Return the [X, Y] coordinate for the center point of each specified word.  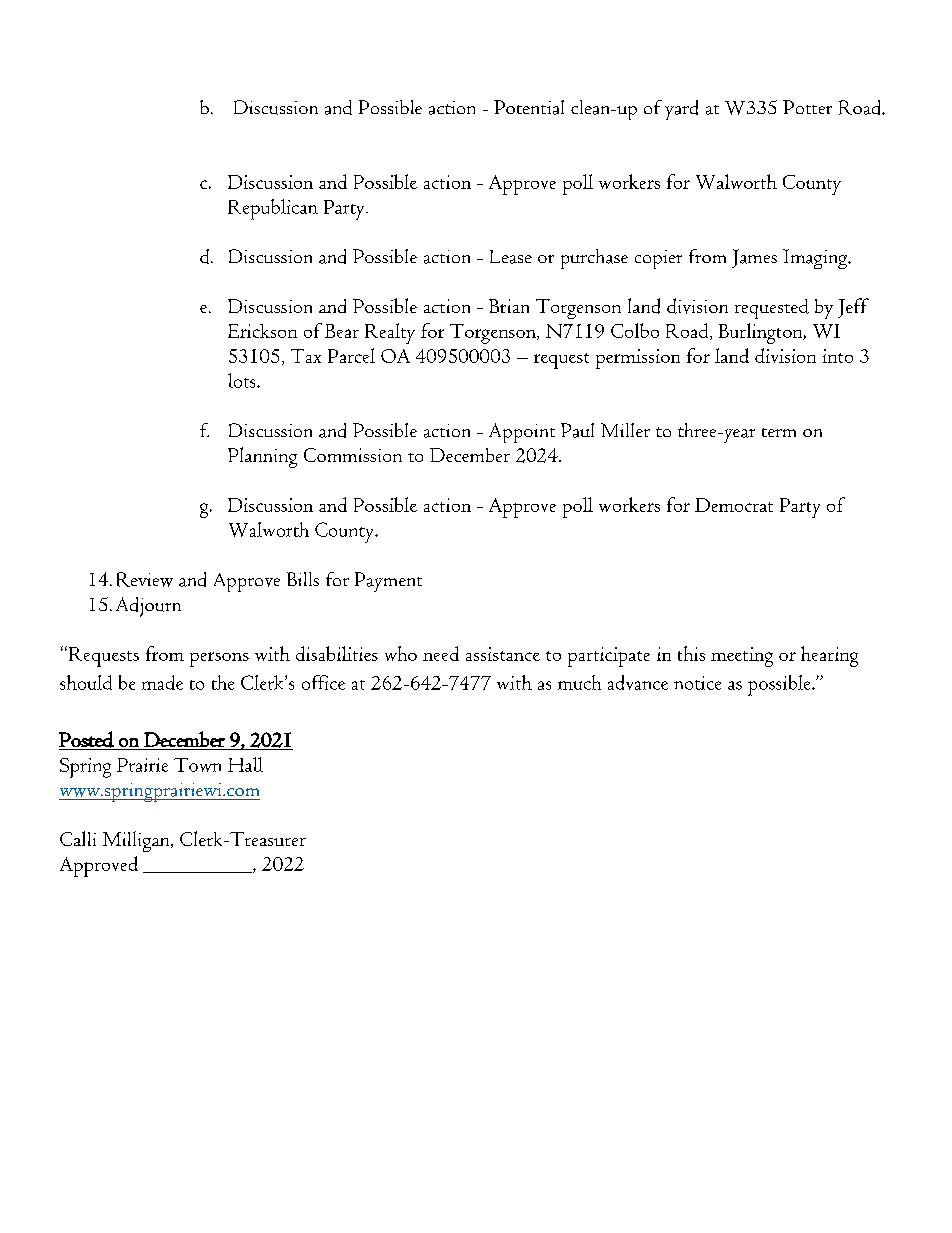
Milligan [137, 841]
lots [243, 380]
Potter [807, 107]
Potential [529, 107]
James [754, 258]
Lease [511, 257]
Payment [388, 582]
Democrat [734, 505]
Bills [303, 579]
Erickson [262, 331]
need [441, 653]
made [162, 682]
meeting [742, 657]
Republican [273, 209]
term [779, 432]
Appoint [522, 433]
